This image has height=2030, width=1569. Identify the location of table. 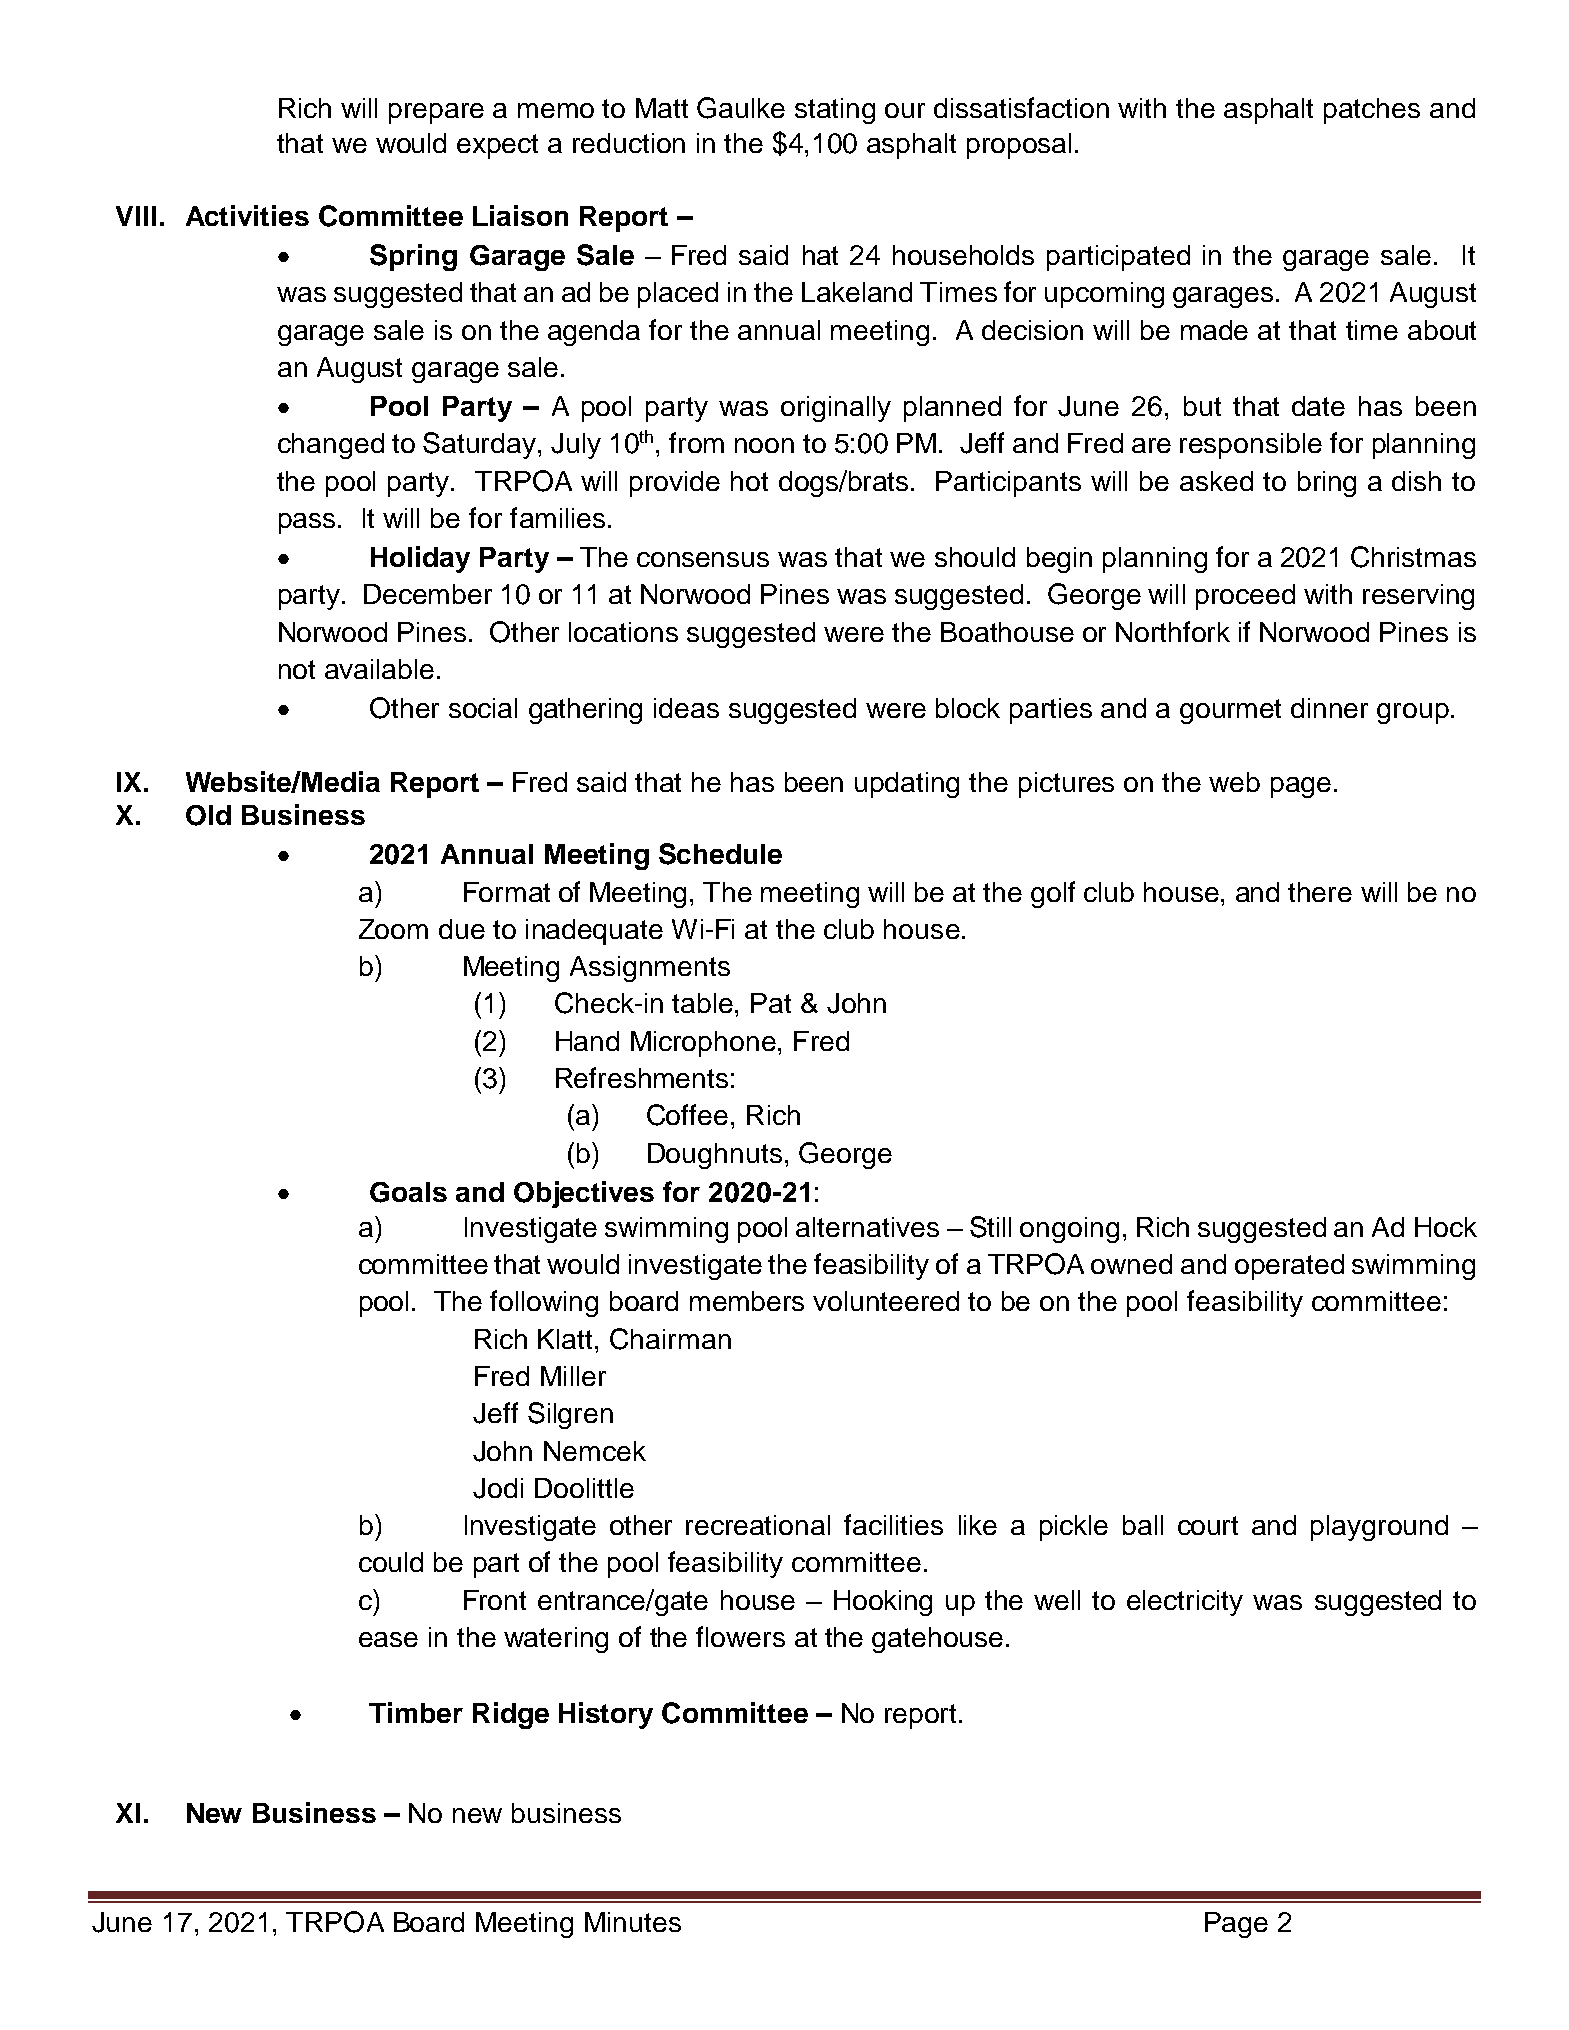
(704, 1003).
